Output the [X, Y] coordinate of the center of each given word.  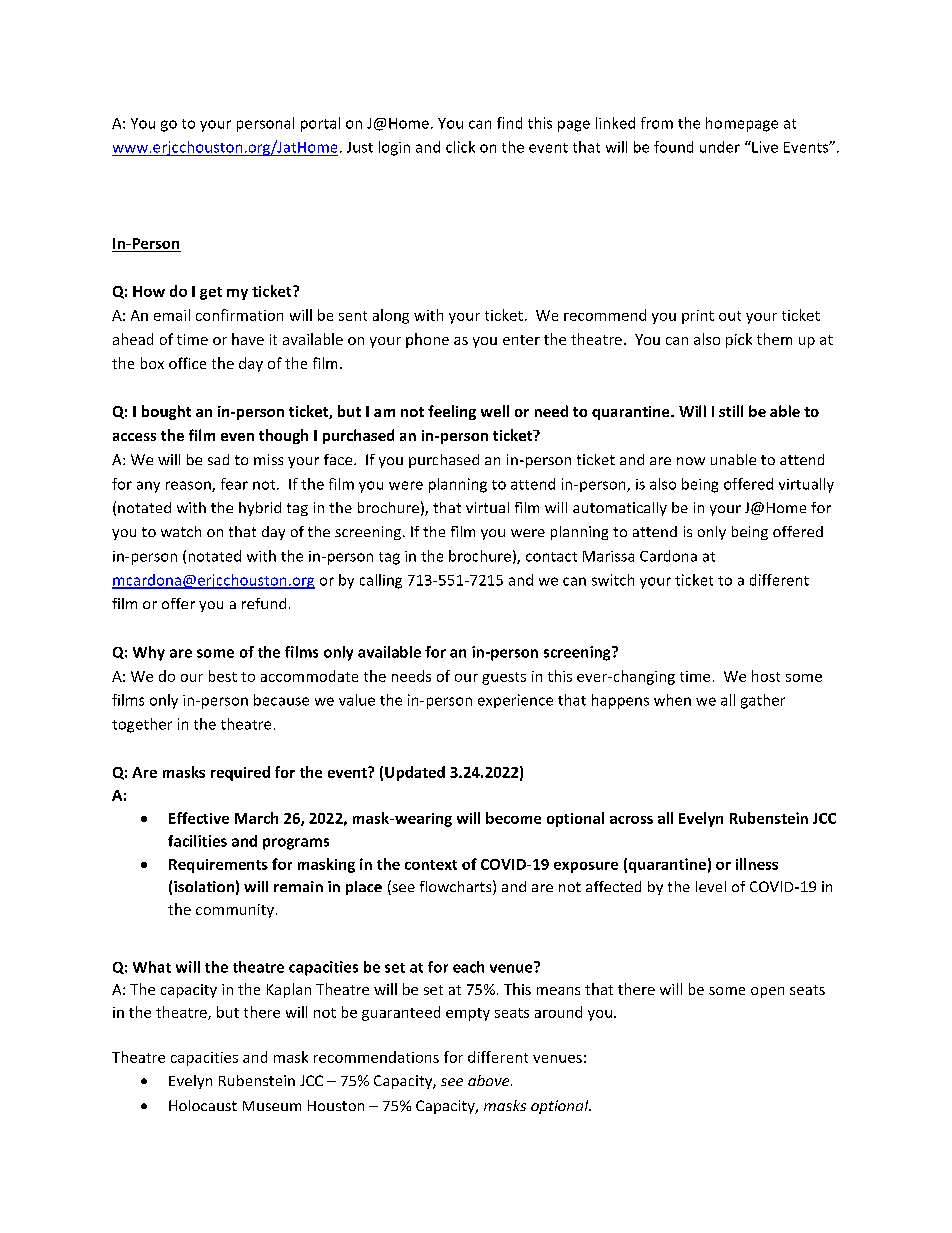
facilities [197, 841]
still [731, 411]
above [490, 1080]
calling [381, 581]
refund [264, 603]
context [431, 865]
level [711, 886]
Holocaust [203, 1105]
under [720, 147]
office [187, 363]
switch [613, 580]
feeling [452, 412]
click [460, 147]
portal [320, 124]
